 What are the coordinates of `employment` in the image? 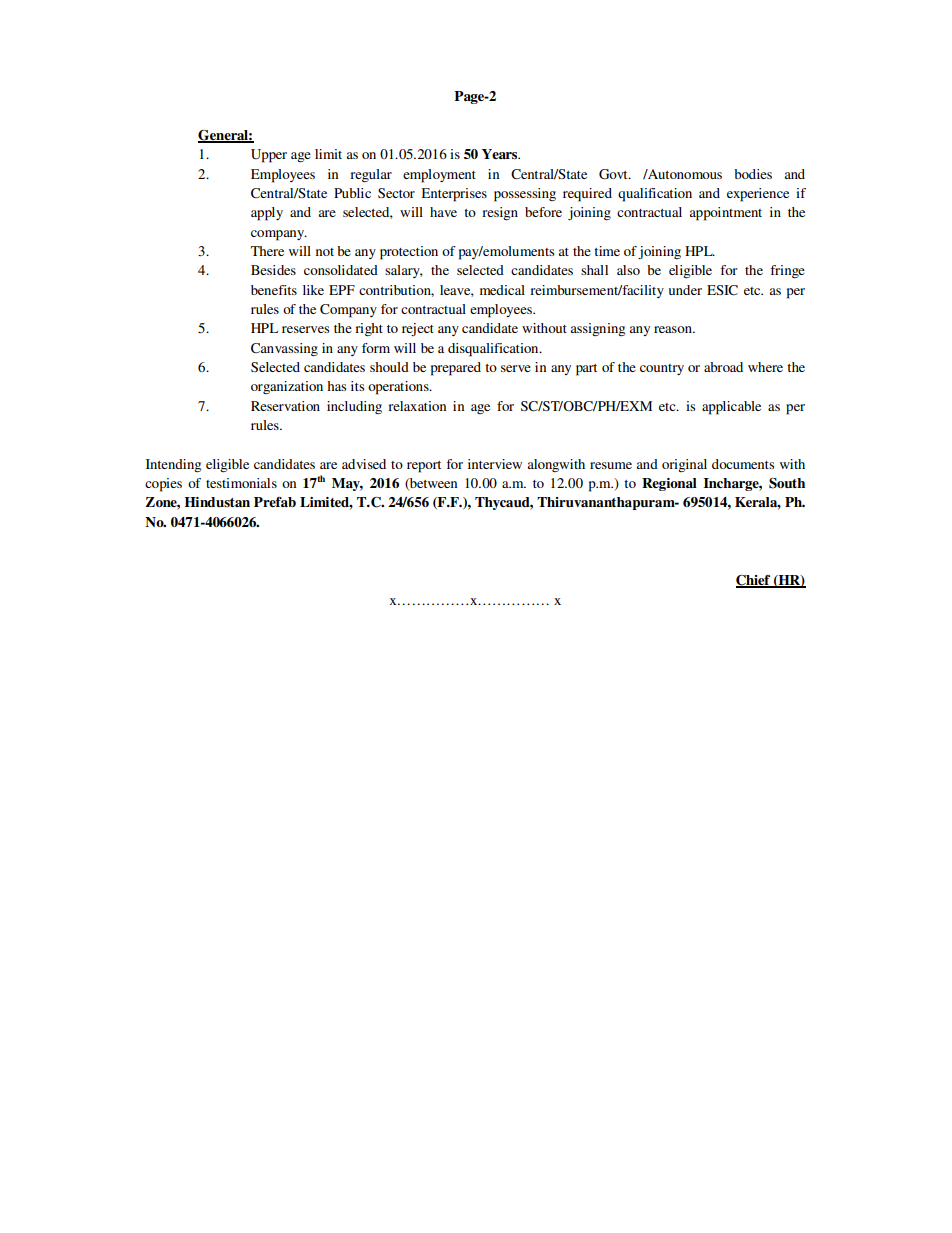 It's located at (439, 176).
